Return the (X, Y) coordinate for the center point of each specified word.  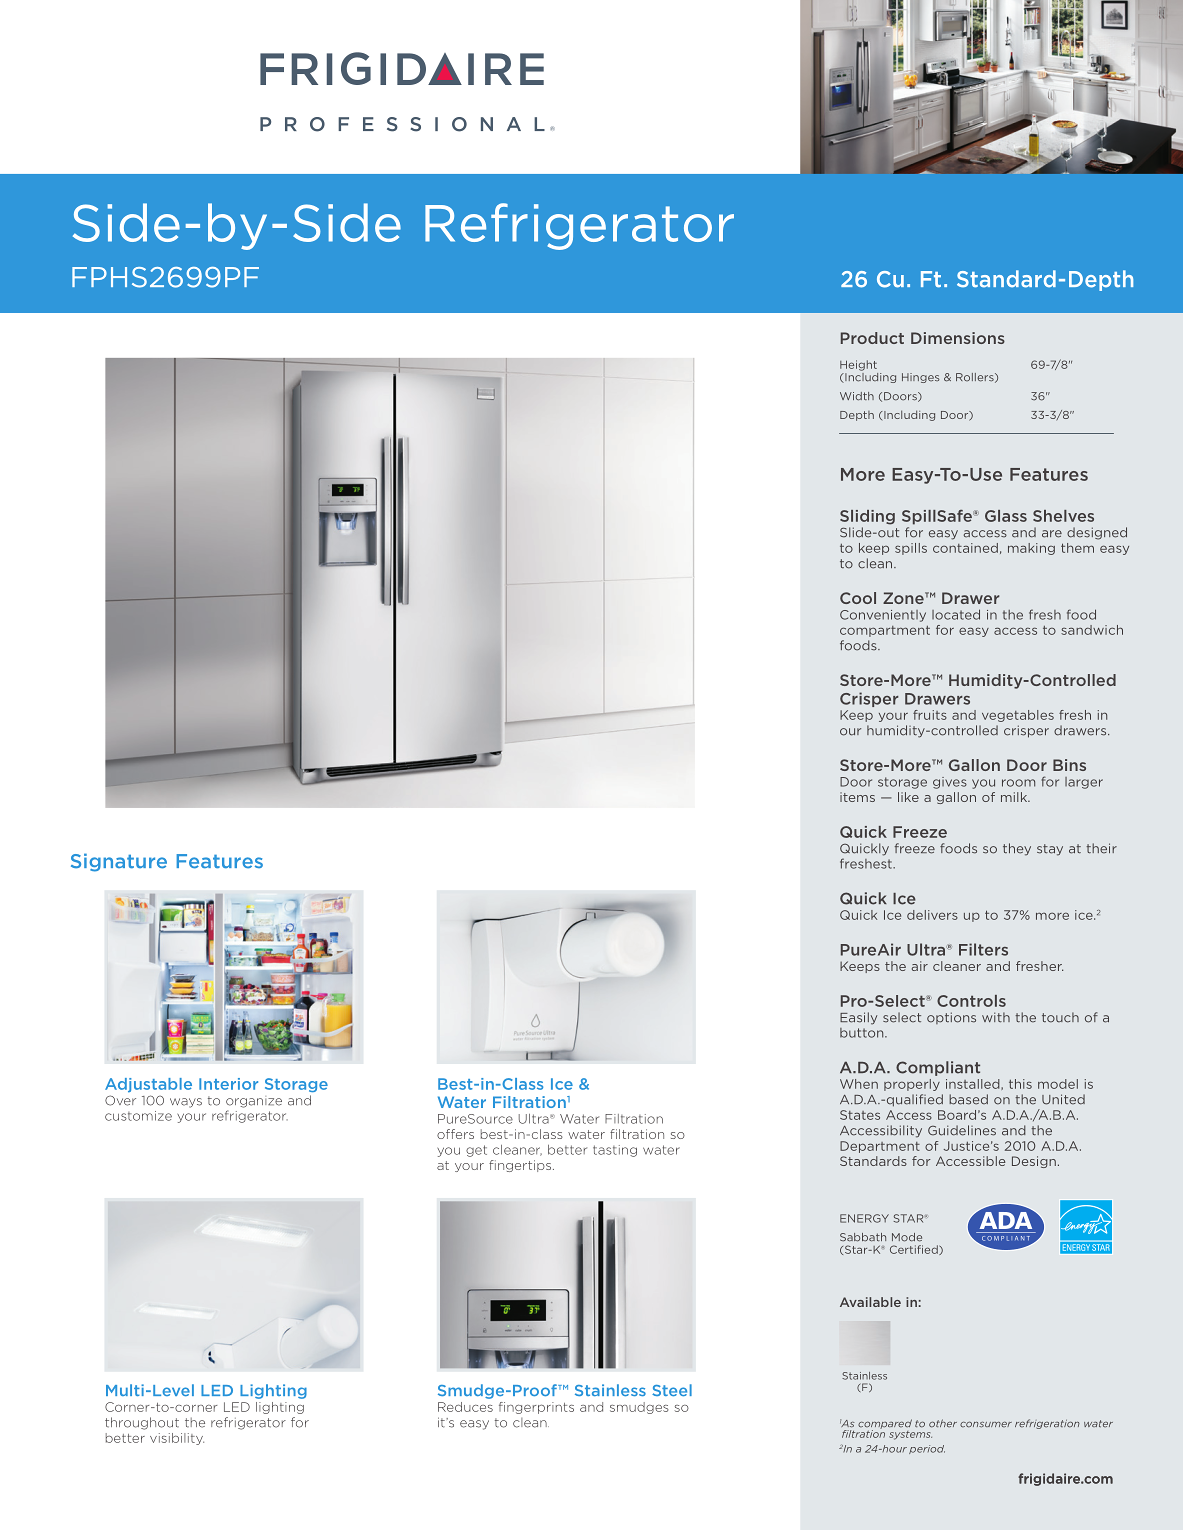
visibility (177, 1439)
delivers (932, 915)
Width (857, 396)
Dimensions (958, 338)
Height (858, 365)
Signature (119, 862)
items (857, 797)
